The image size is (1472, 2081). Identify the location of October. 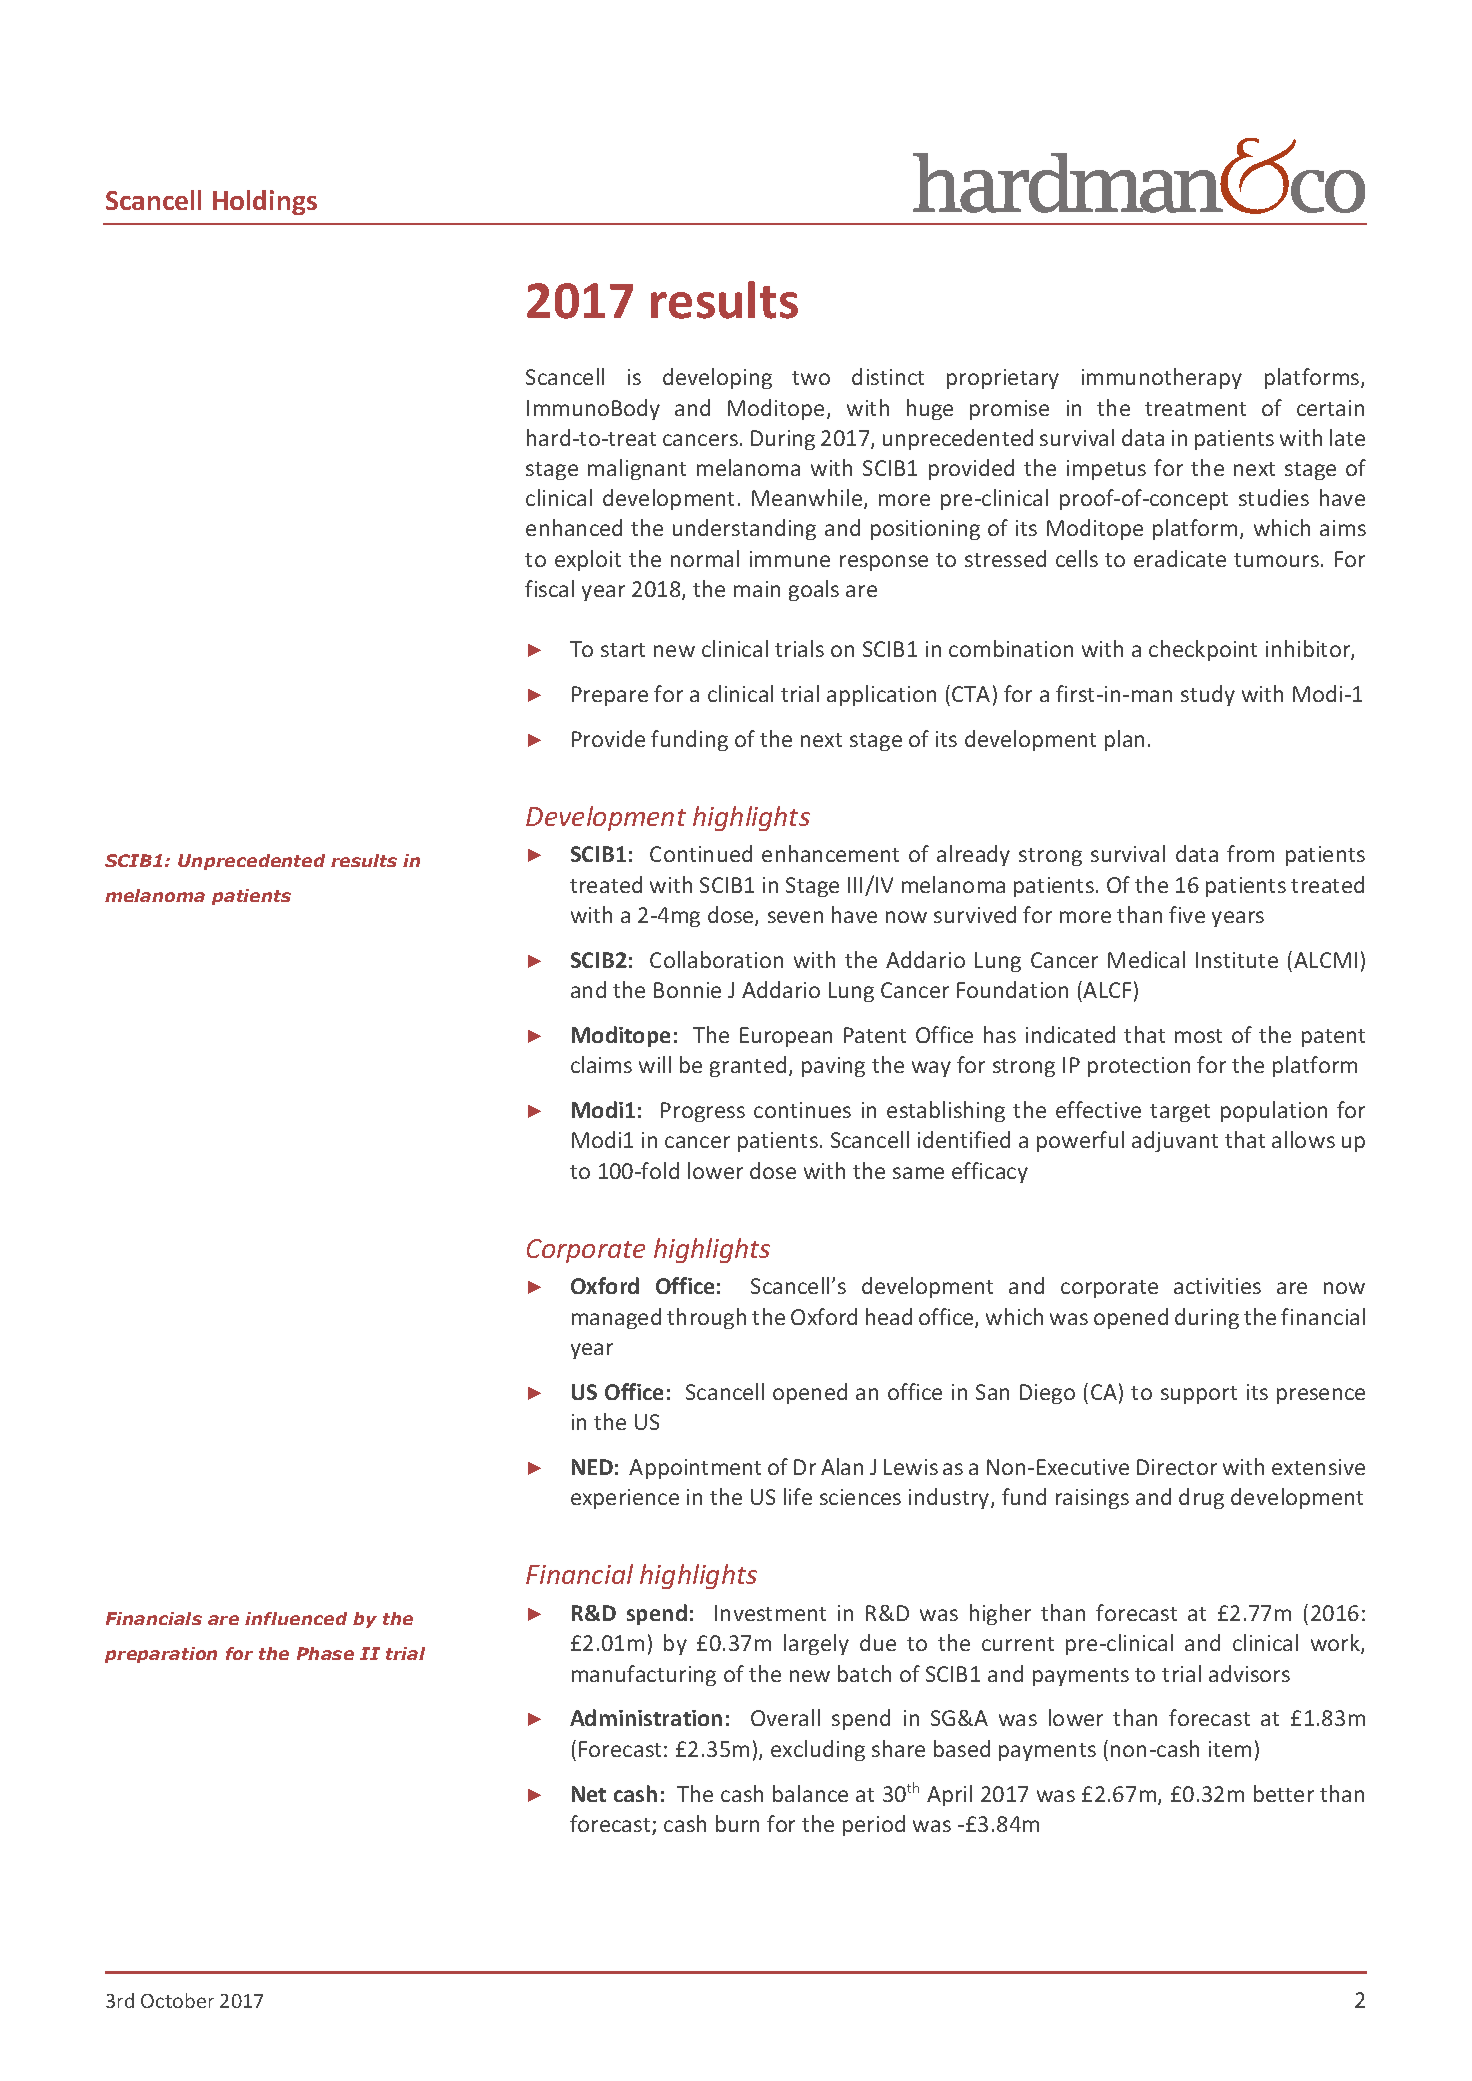
(177, 2000).
